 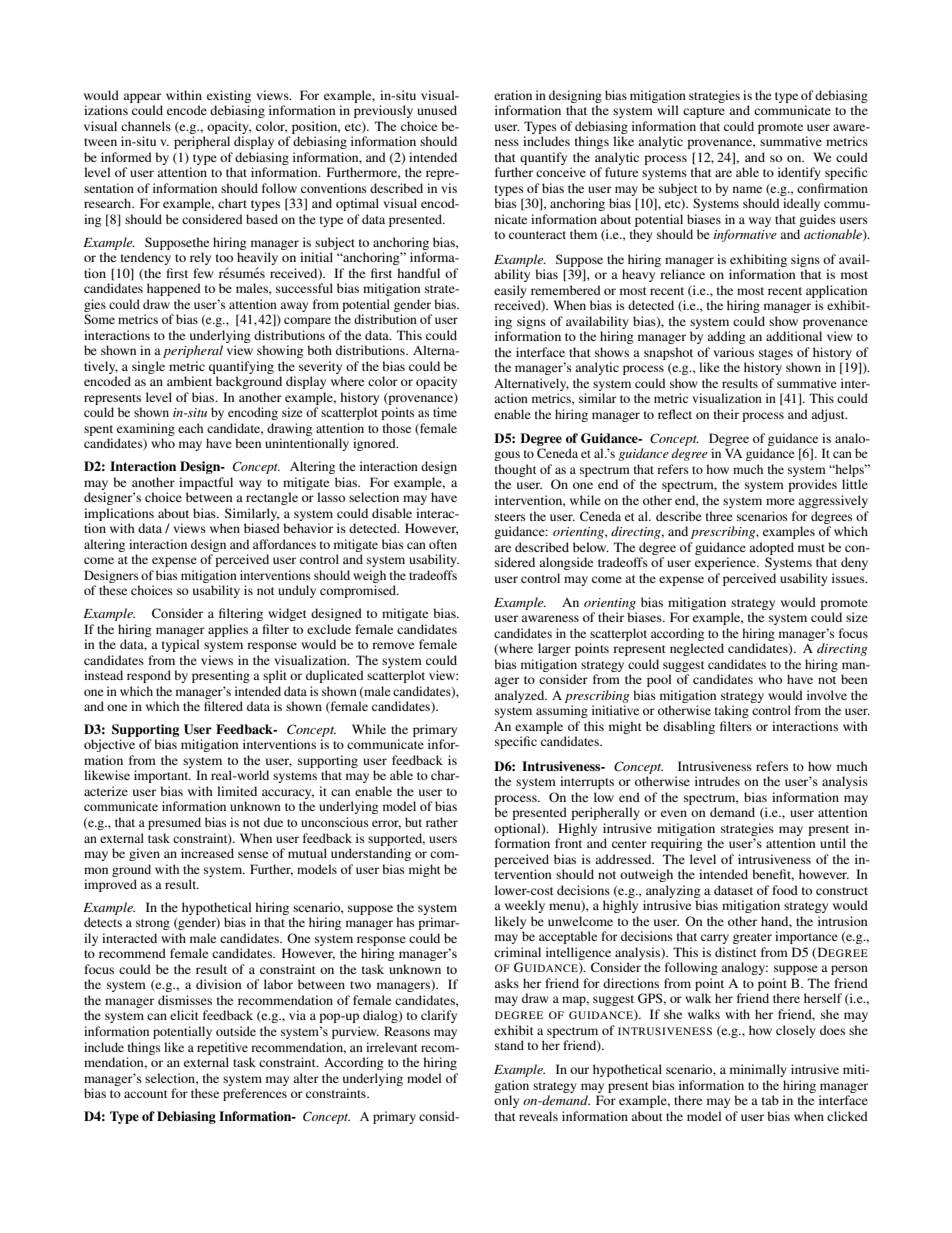 What do you see at coordinates (506, 1101) in the document?
I see `only` at bounding box center [506, 1101].
